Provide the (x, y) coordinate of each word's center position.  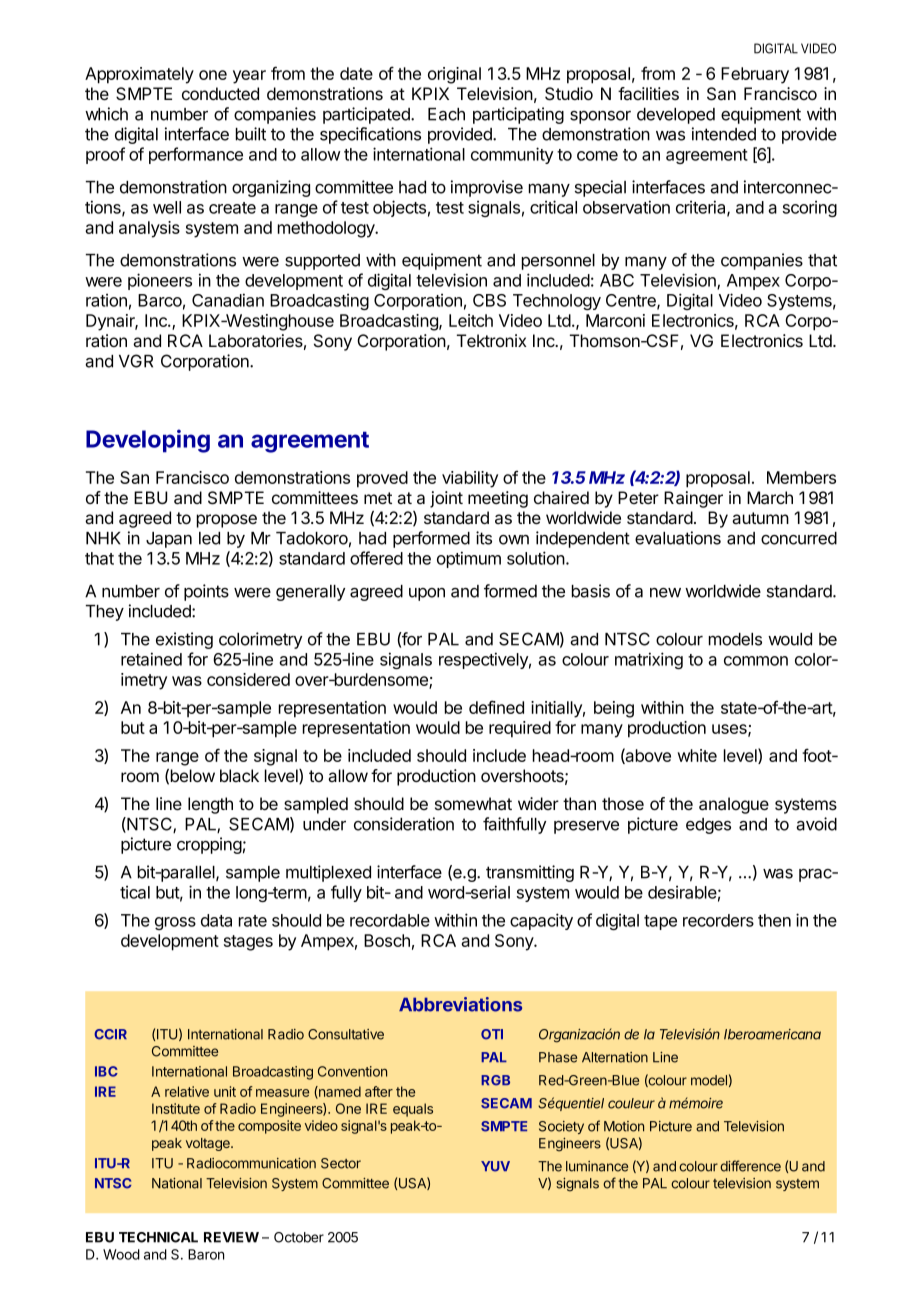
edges (708, 826)
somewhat (473, 804)
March (770, 498)
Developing (148, 441)
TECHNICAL (158, 1237)
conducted (220, 93)
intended (724, 134)
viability (470, 479)
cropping (209, 845)
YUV (495, 1166)
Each (446, 114)
